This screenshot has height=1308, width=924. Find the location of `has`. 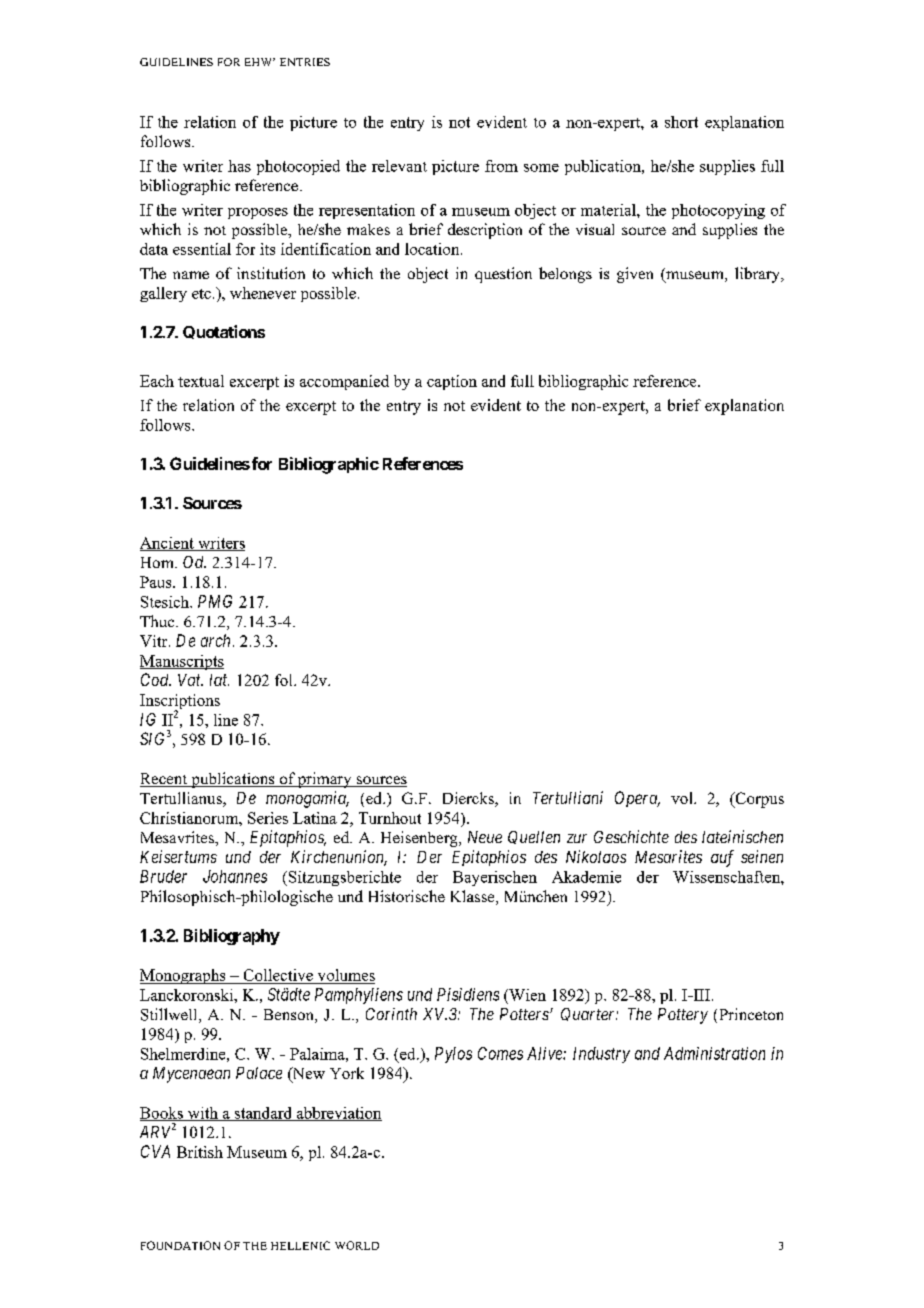

has is located at coordinates (239, 166).
